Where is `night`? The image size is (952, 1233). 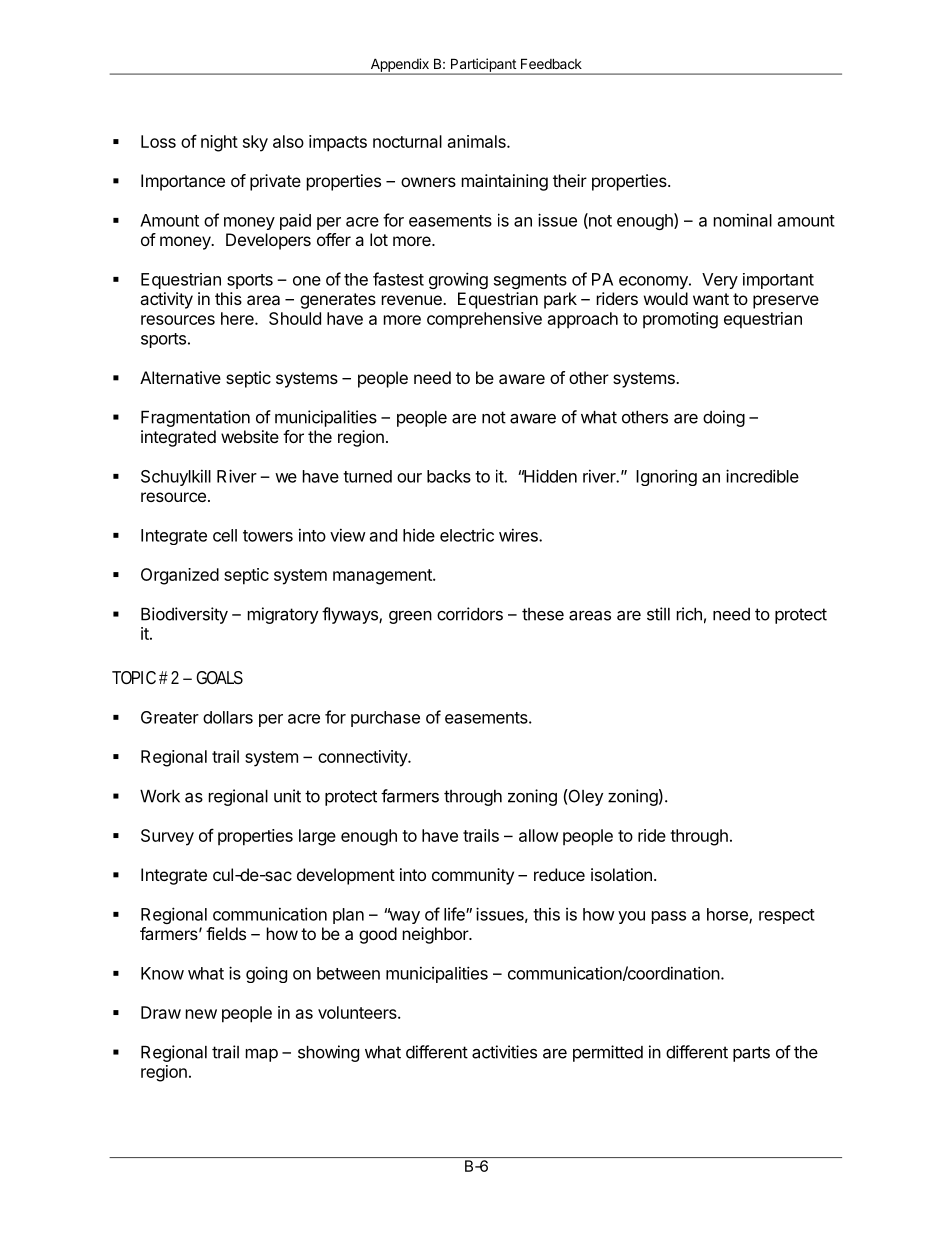 night is located at coordinates (219, 143).
